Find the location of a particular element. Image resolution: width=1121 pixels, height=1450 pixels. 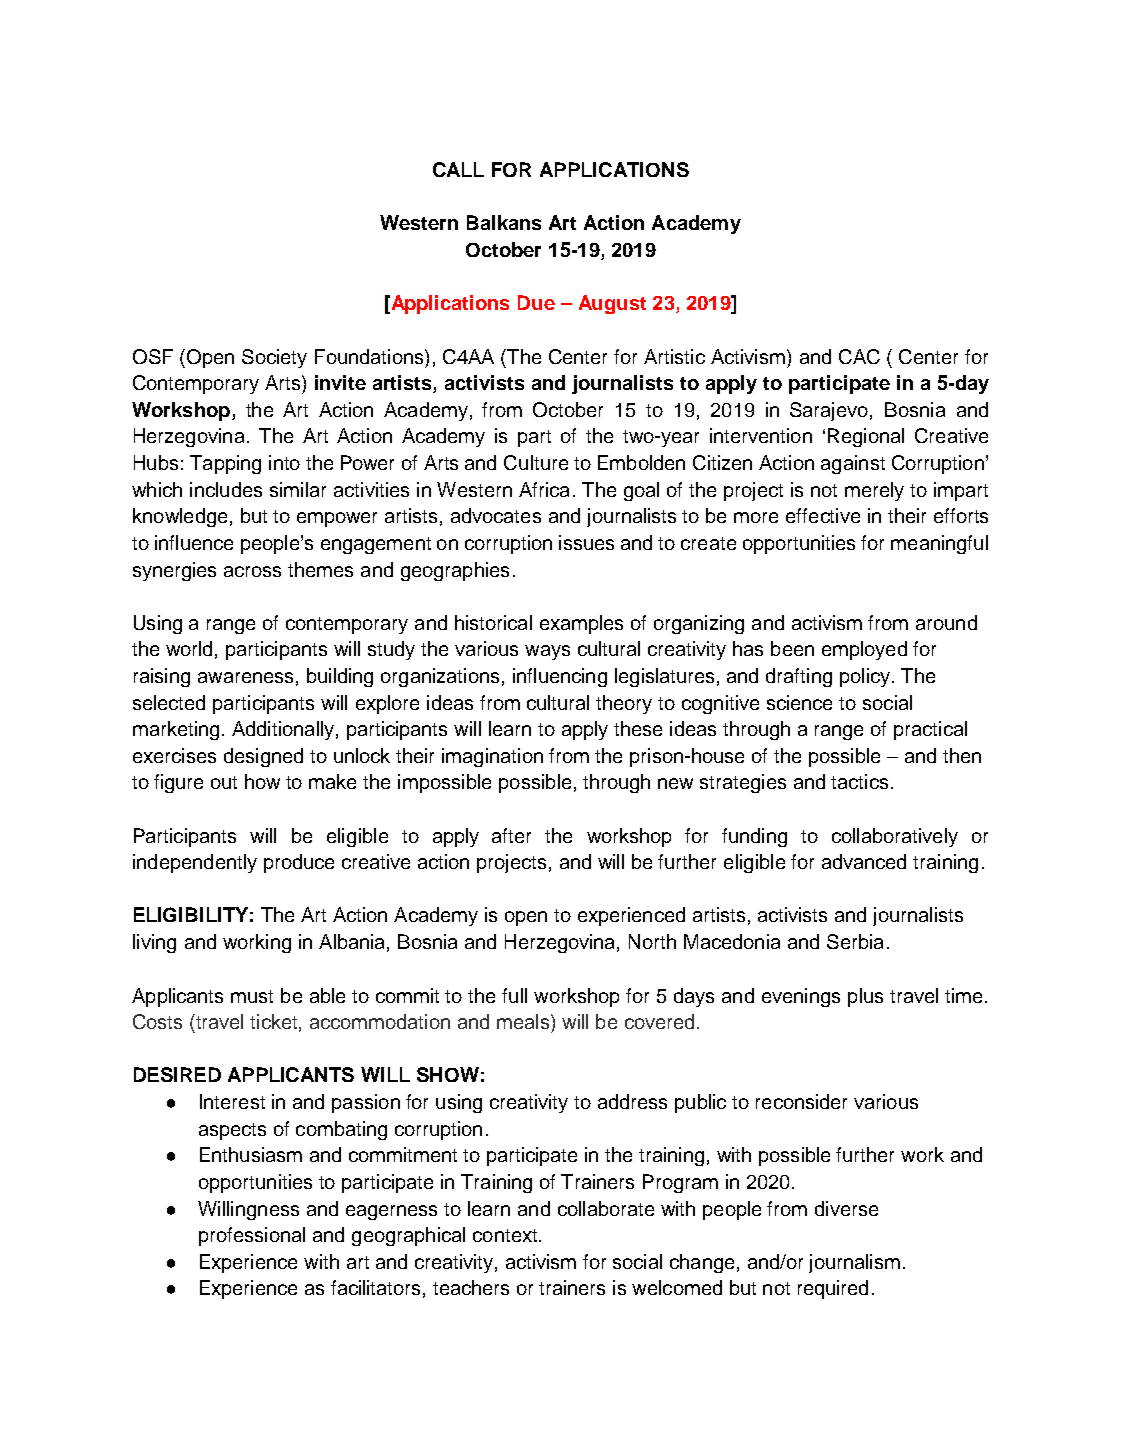

CAC is located at coordinates (859, 356).
